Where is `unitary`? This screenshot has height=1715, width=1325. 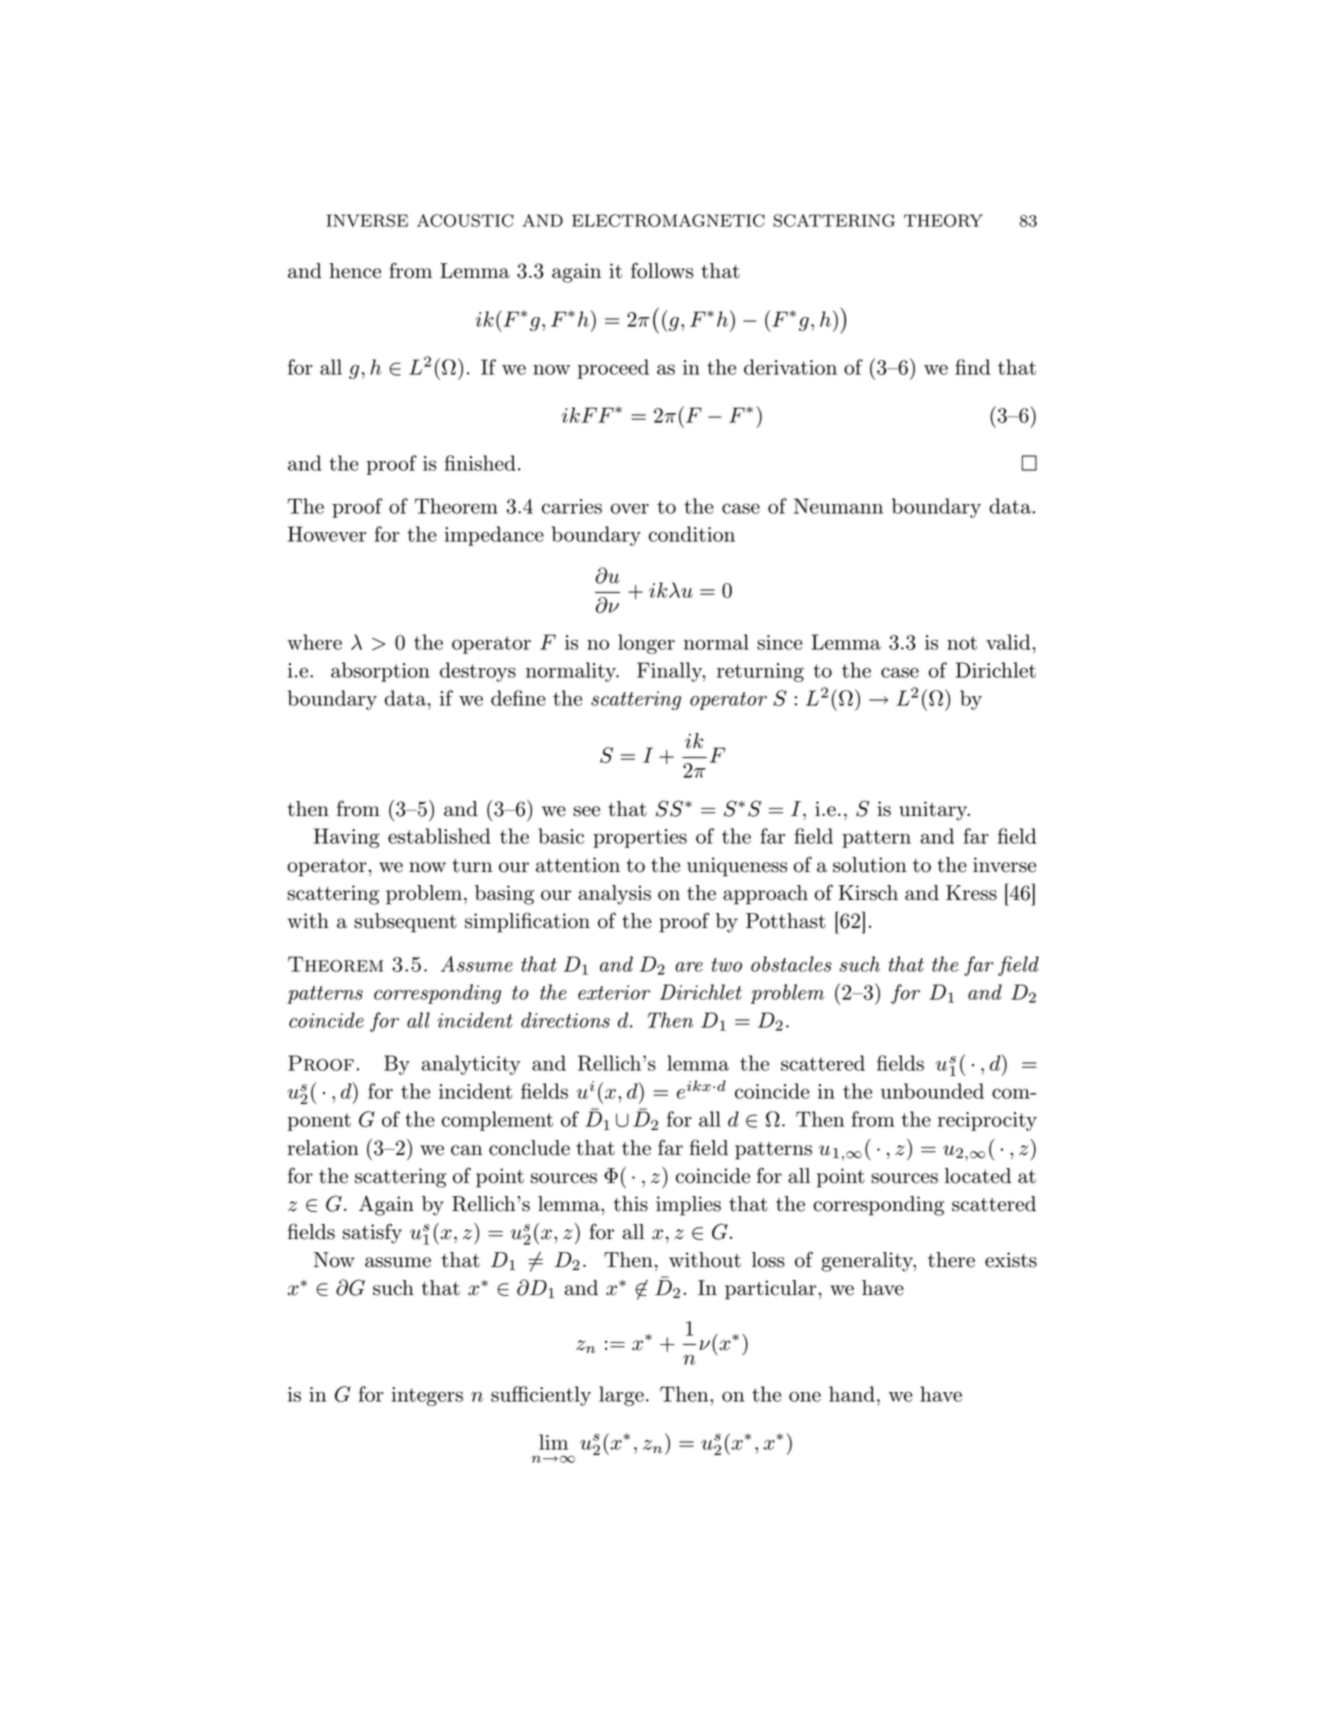 unitary is located at coordinates (934, 811).
